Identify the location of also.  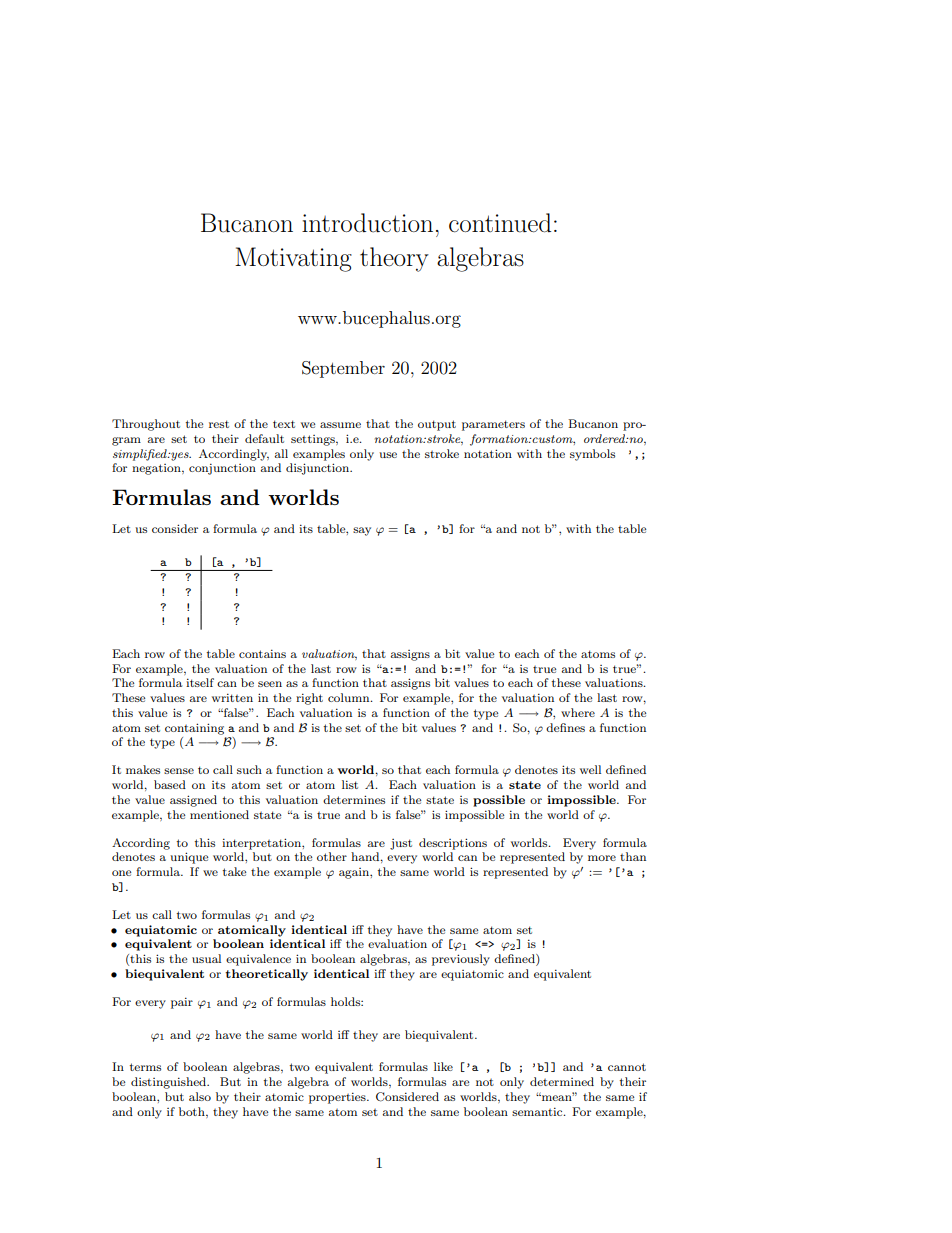
(200, 1096).
